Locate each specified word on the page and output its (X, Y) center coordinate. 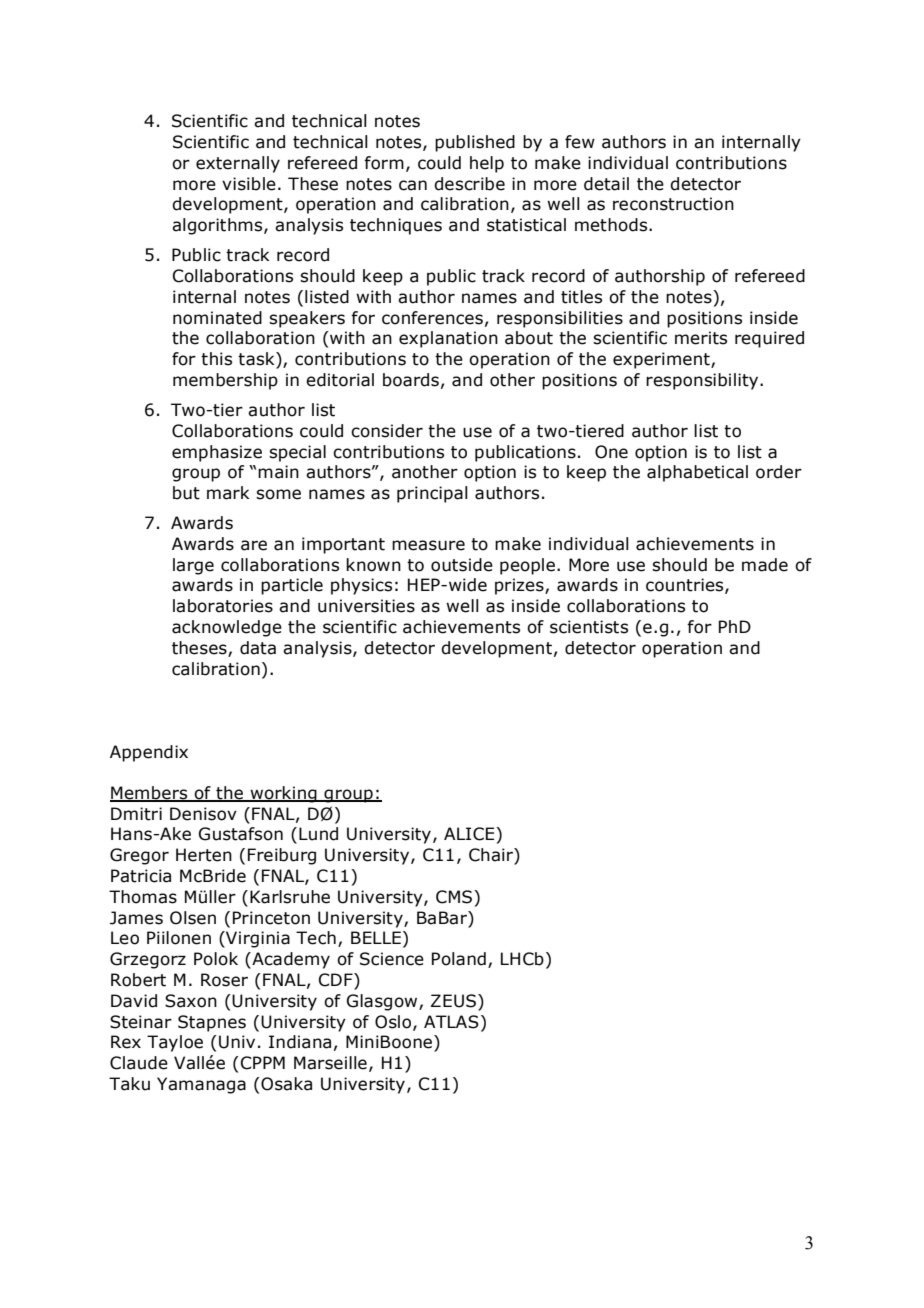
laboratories (223, 606)
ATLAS (451, 1022)
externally (238, 164)
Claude (139, 1063)
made (765, 565)
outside (462, 565)
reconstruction (673, 204)
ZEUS (453, 1001)
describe (469, 184)
